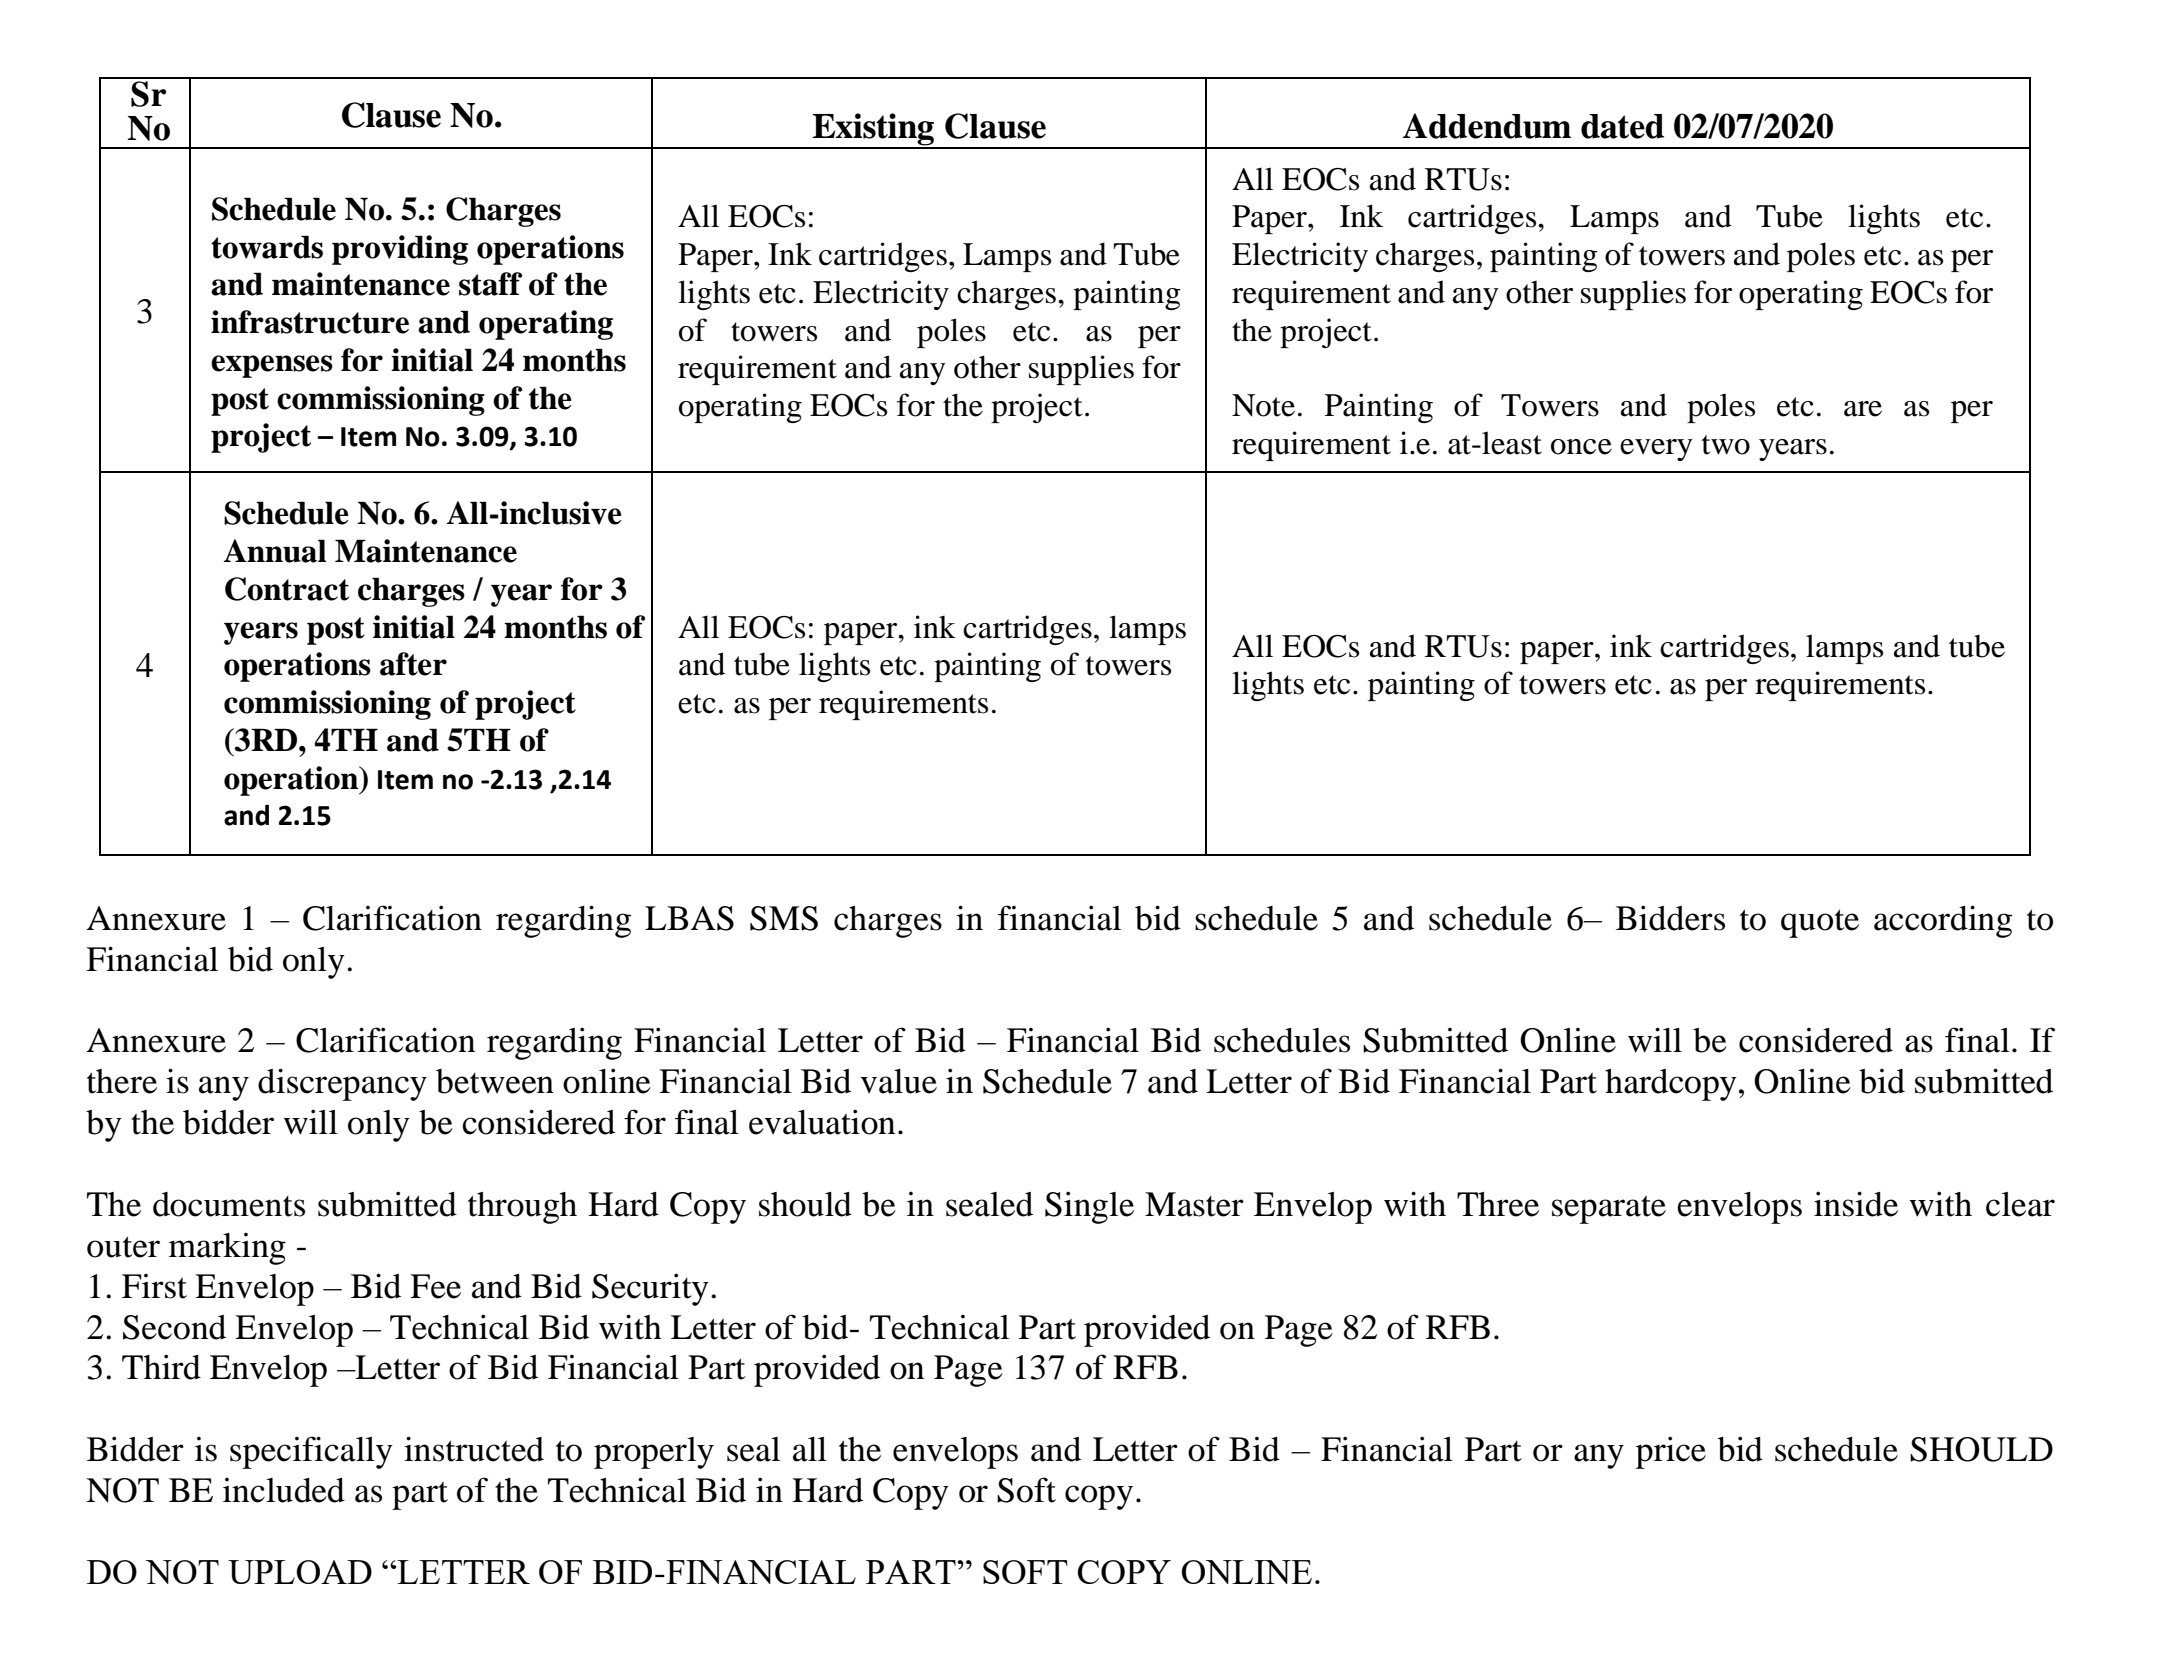  What do you see at coordinates (1089, 1207) in the screenshot?
I see `Single` at bounding box center [1089, 1207].
